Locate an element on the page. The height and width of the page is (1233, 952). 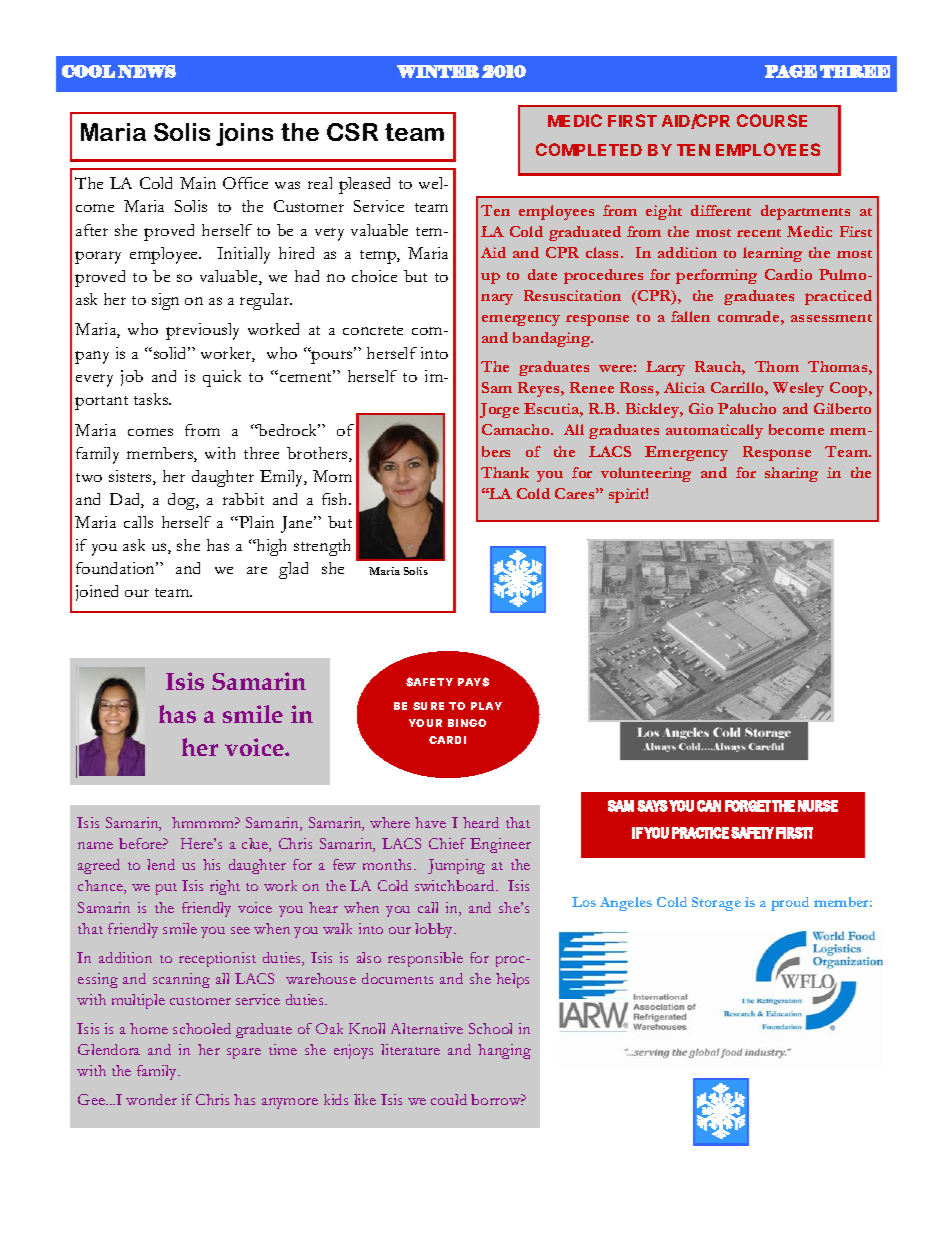
wonder is located at coordinates (151, 1099).
